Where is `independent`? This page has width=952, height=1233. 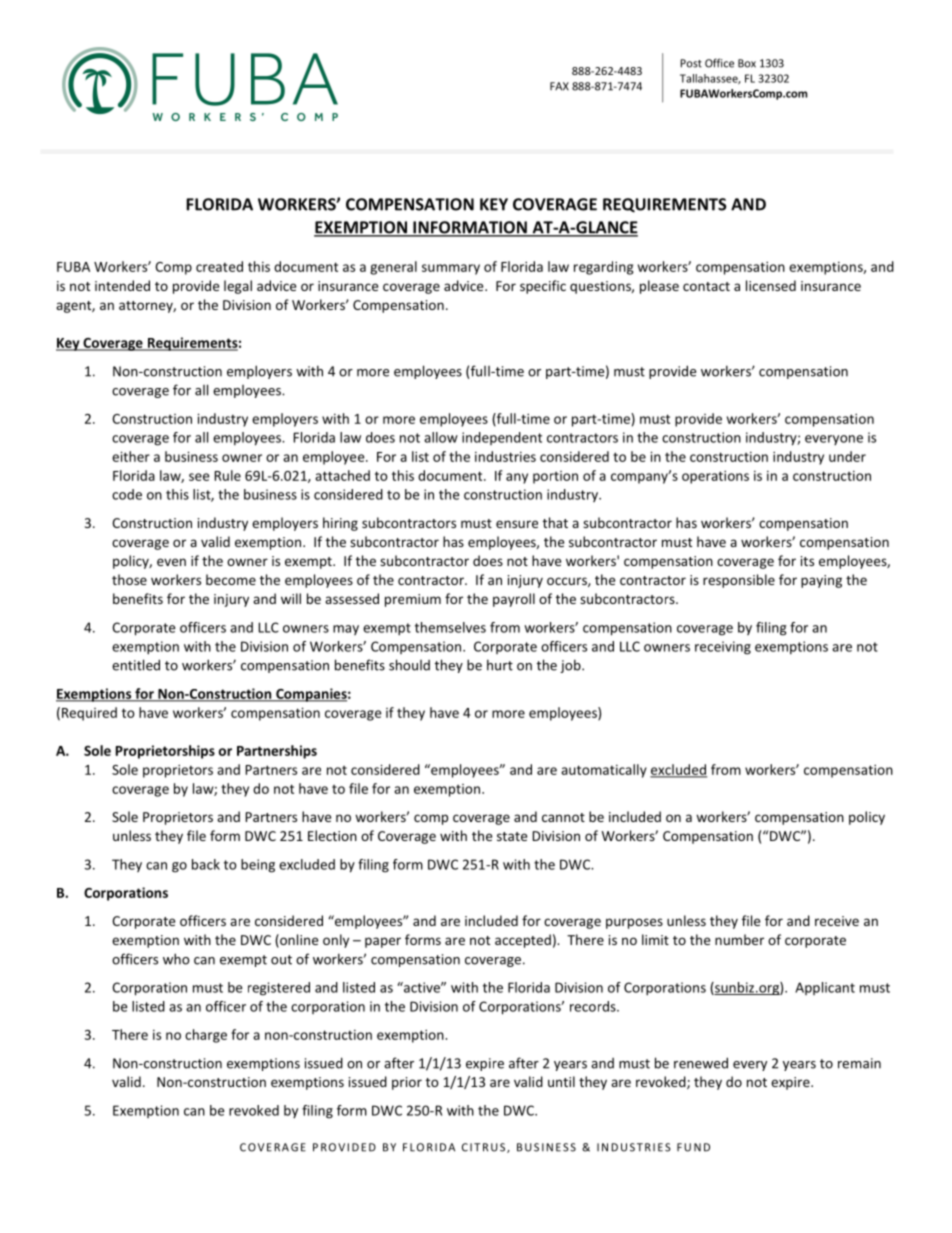
independent is located at coordinates (502, 438).
